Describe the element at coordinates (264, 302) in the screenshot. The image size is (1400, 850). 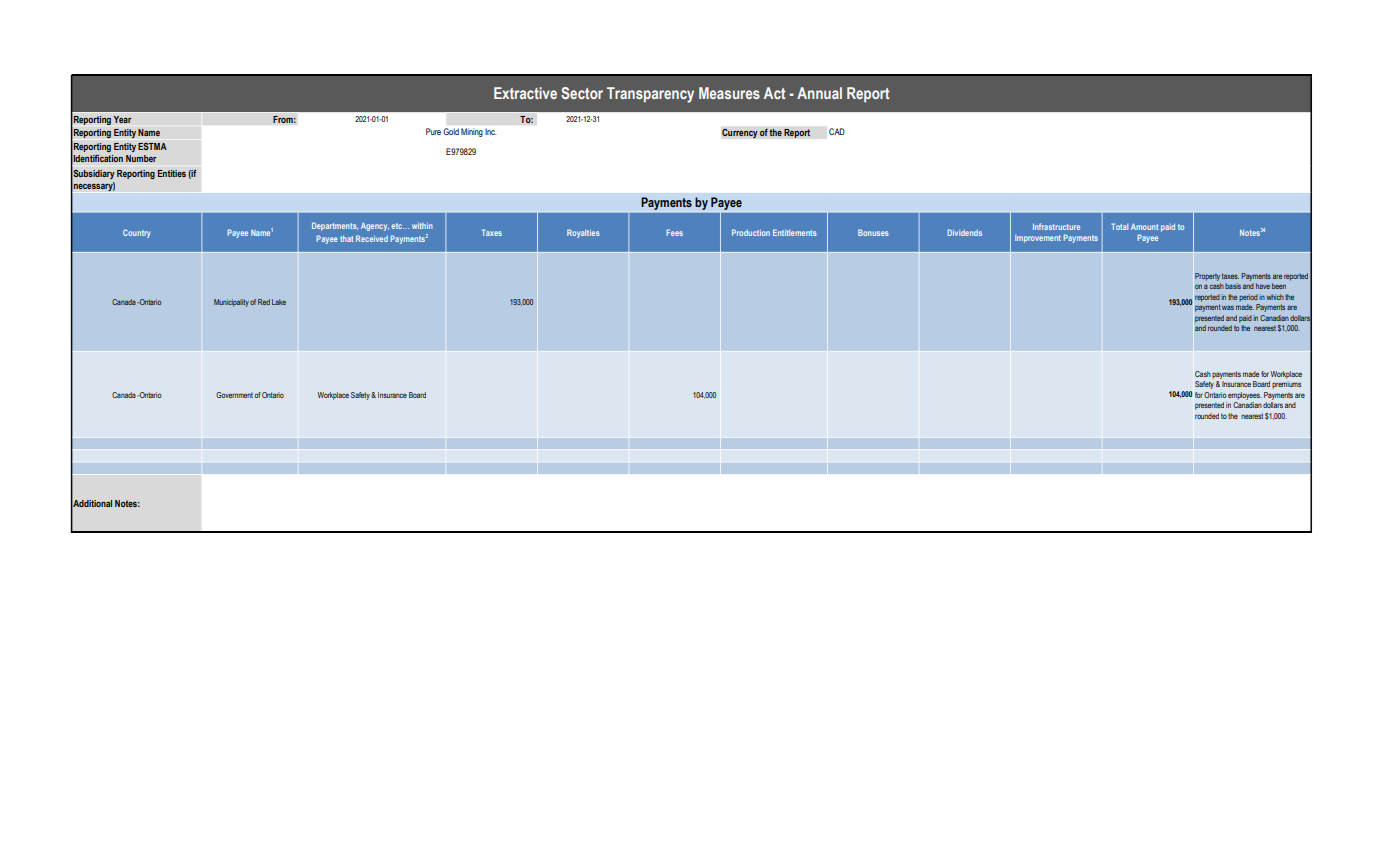
I see `Red` at that location.
